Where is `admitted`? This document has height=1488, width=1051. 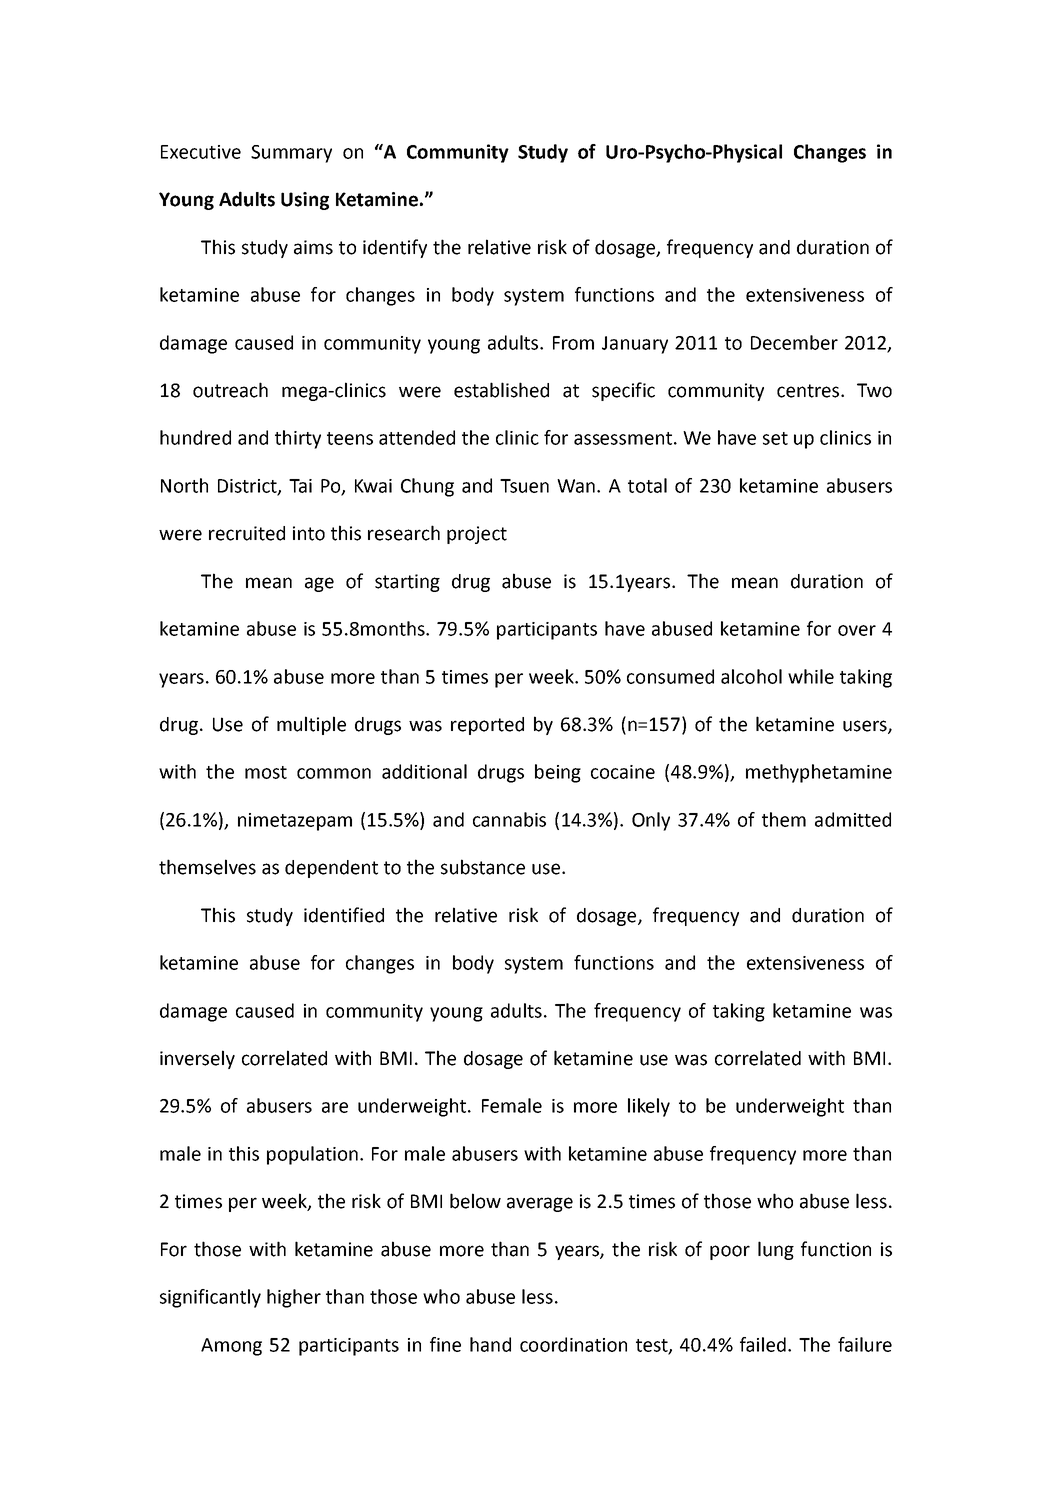
admitted is located at coordinates (853, 819).
